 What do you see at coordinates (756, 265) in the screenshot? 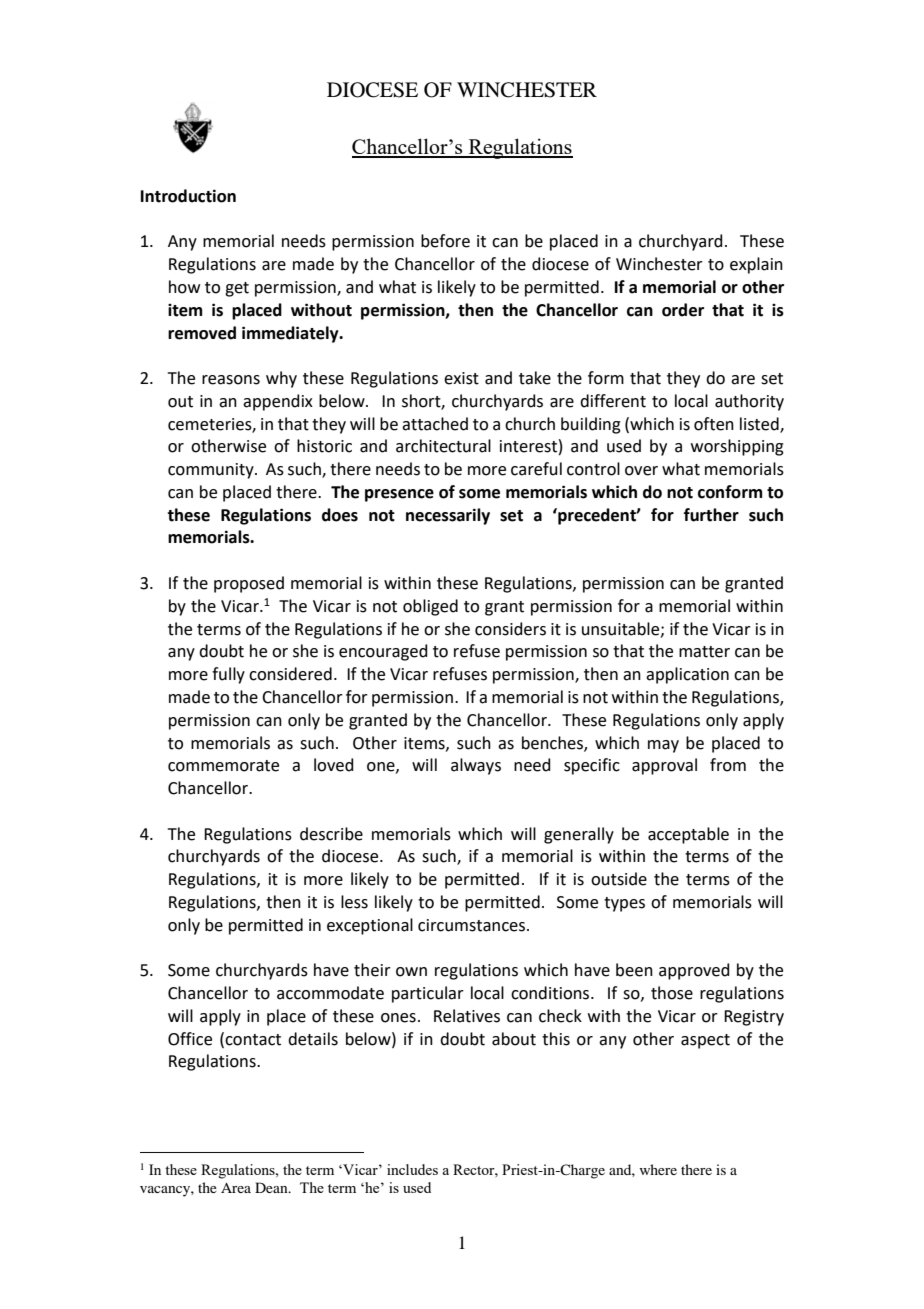
I see `explain` at bounding box center [756, 265].
